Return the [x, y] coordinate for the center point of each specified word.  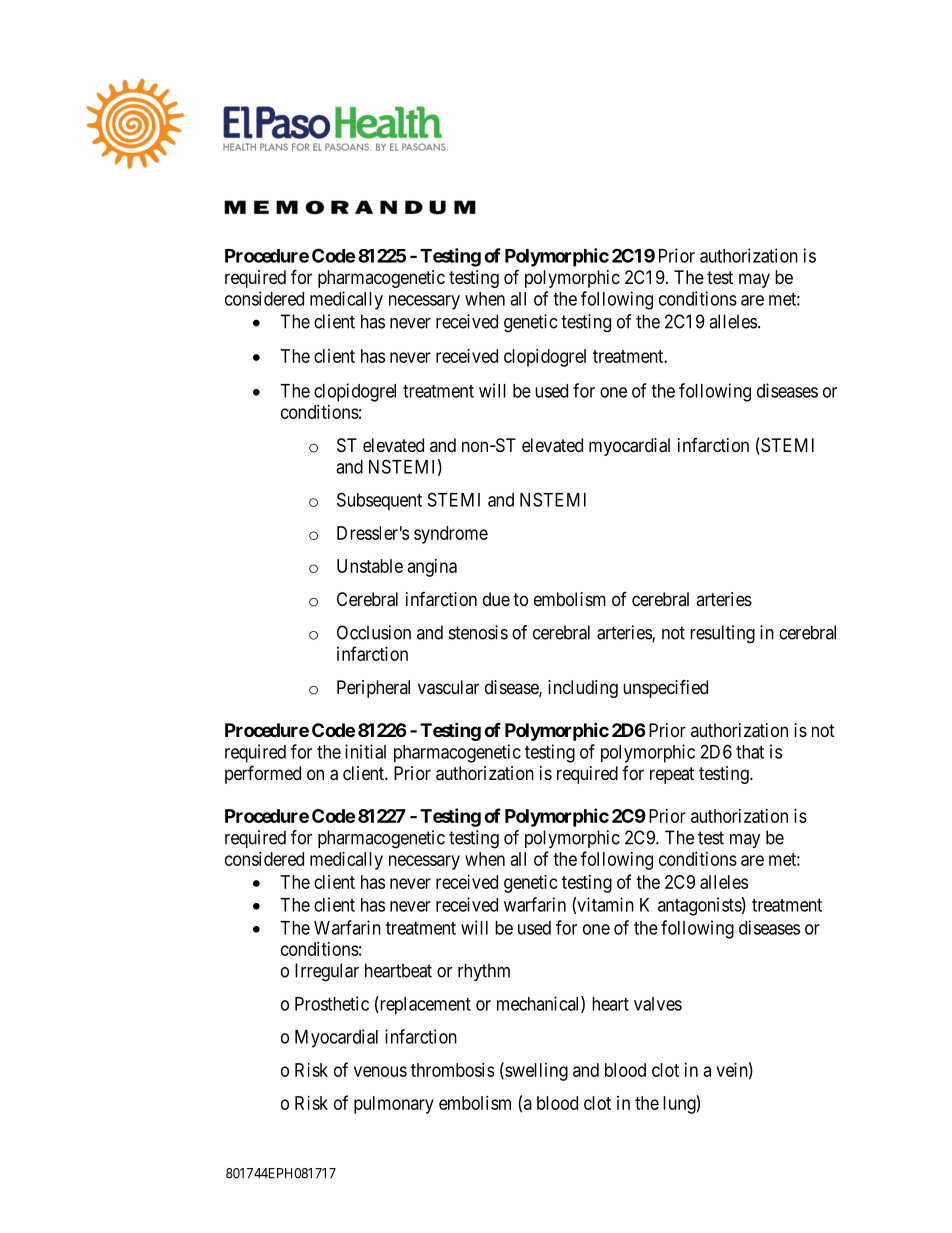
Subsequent [379, 501]
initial [365, 751]
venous [380, 1071]
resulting [722, 634]
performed [263, 774]
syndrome [451, 535]
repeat [672, 775]
